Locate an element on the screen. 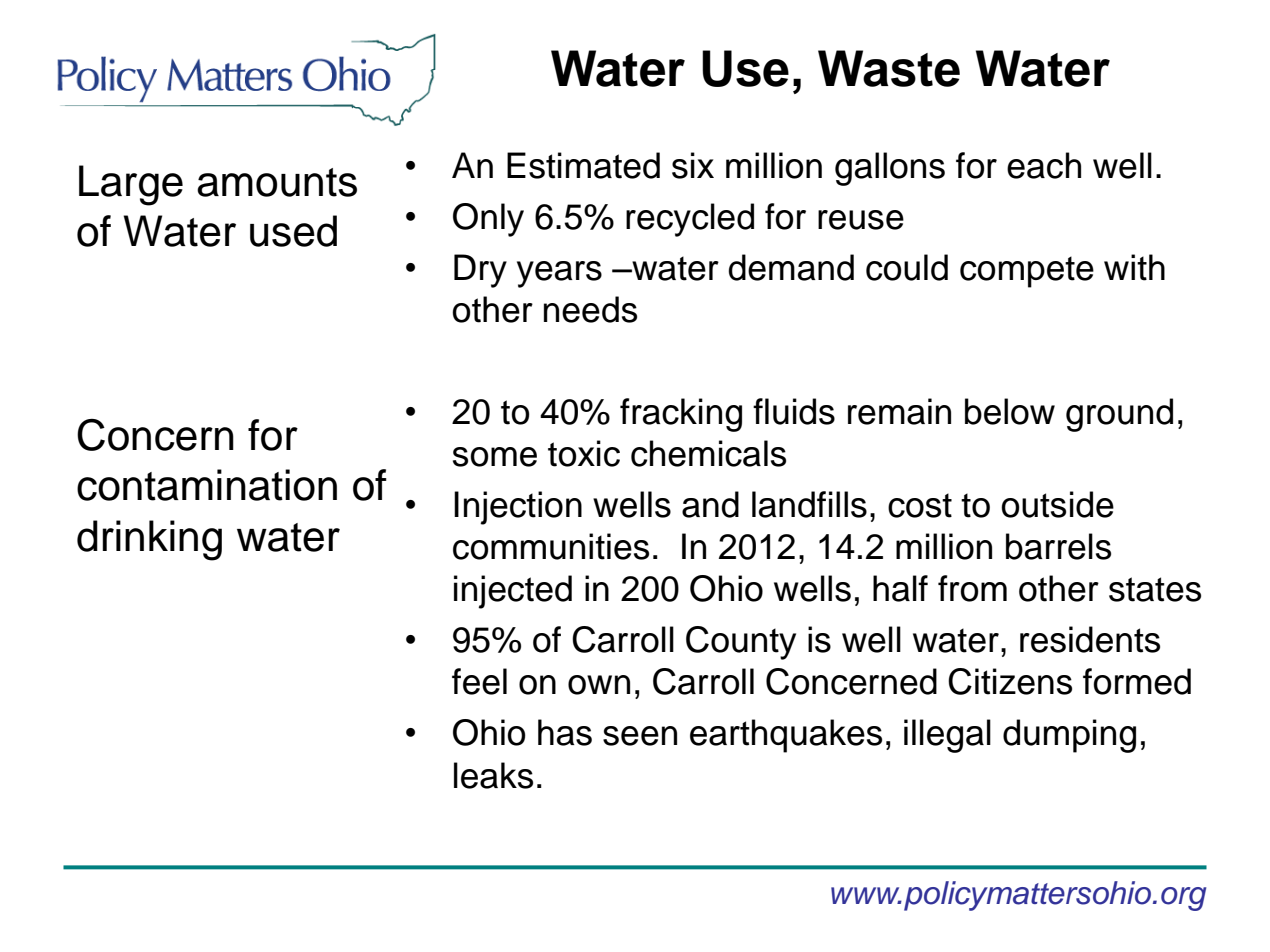 This screenshot has height=952, width=1270. communities is located at coordinates (551, 546).
